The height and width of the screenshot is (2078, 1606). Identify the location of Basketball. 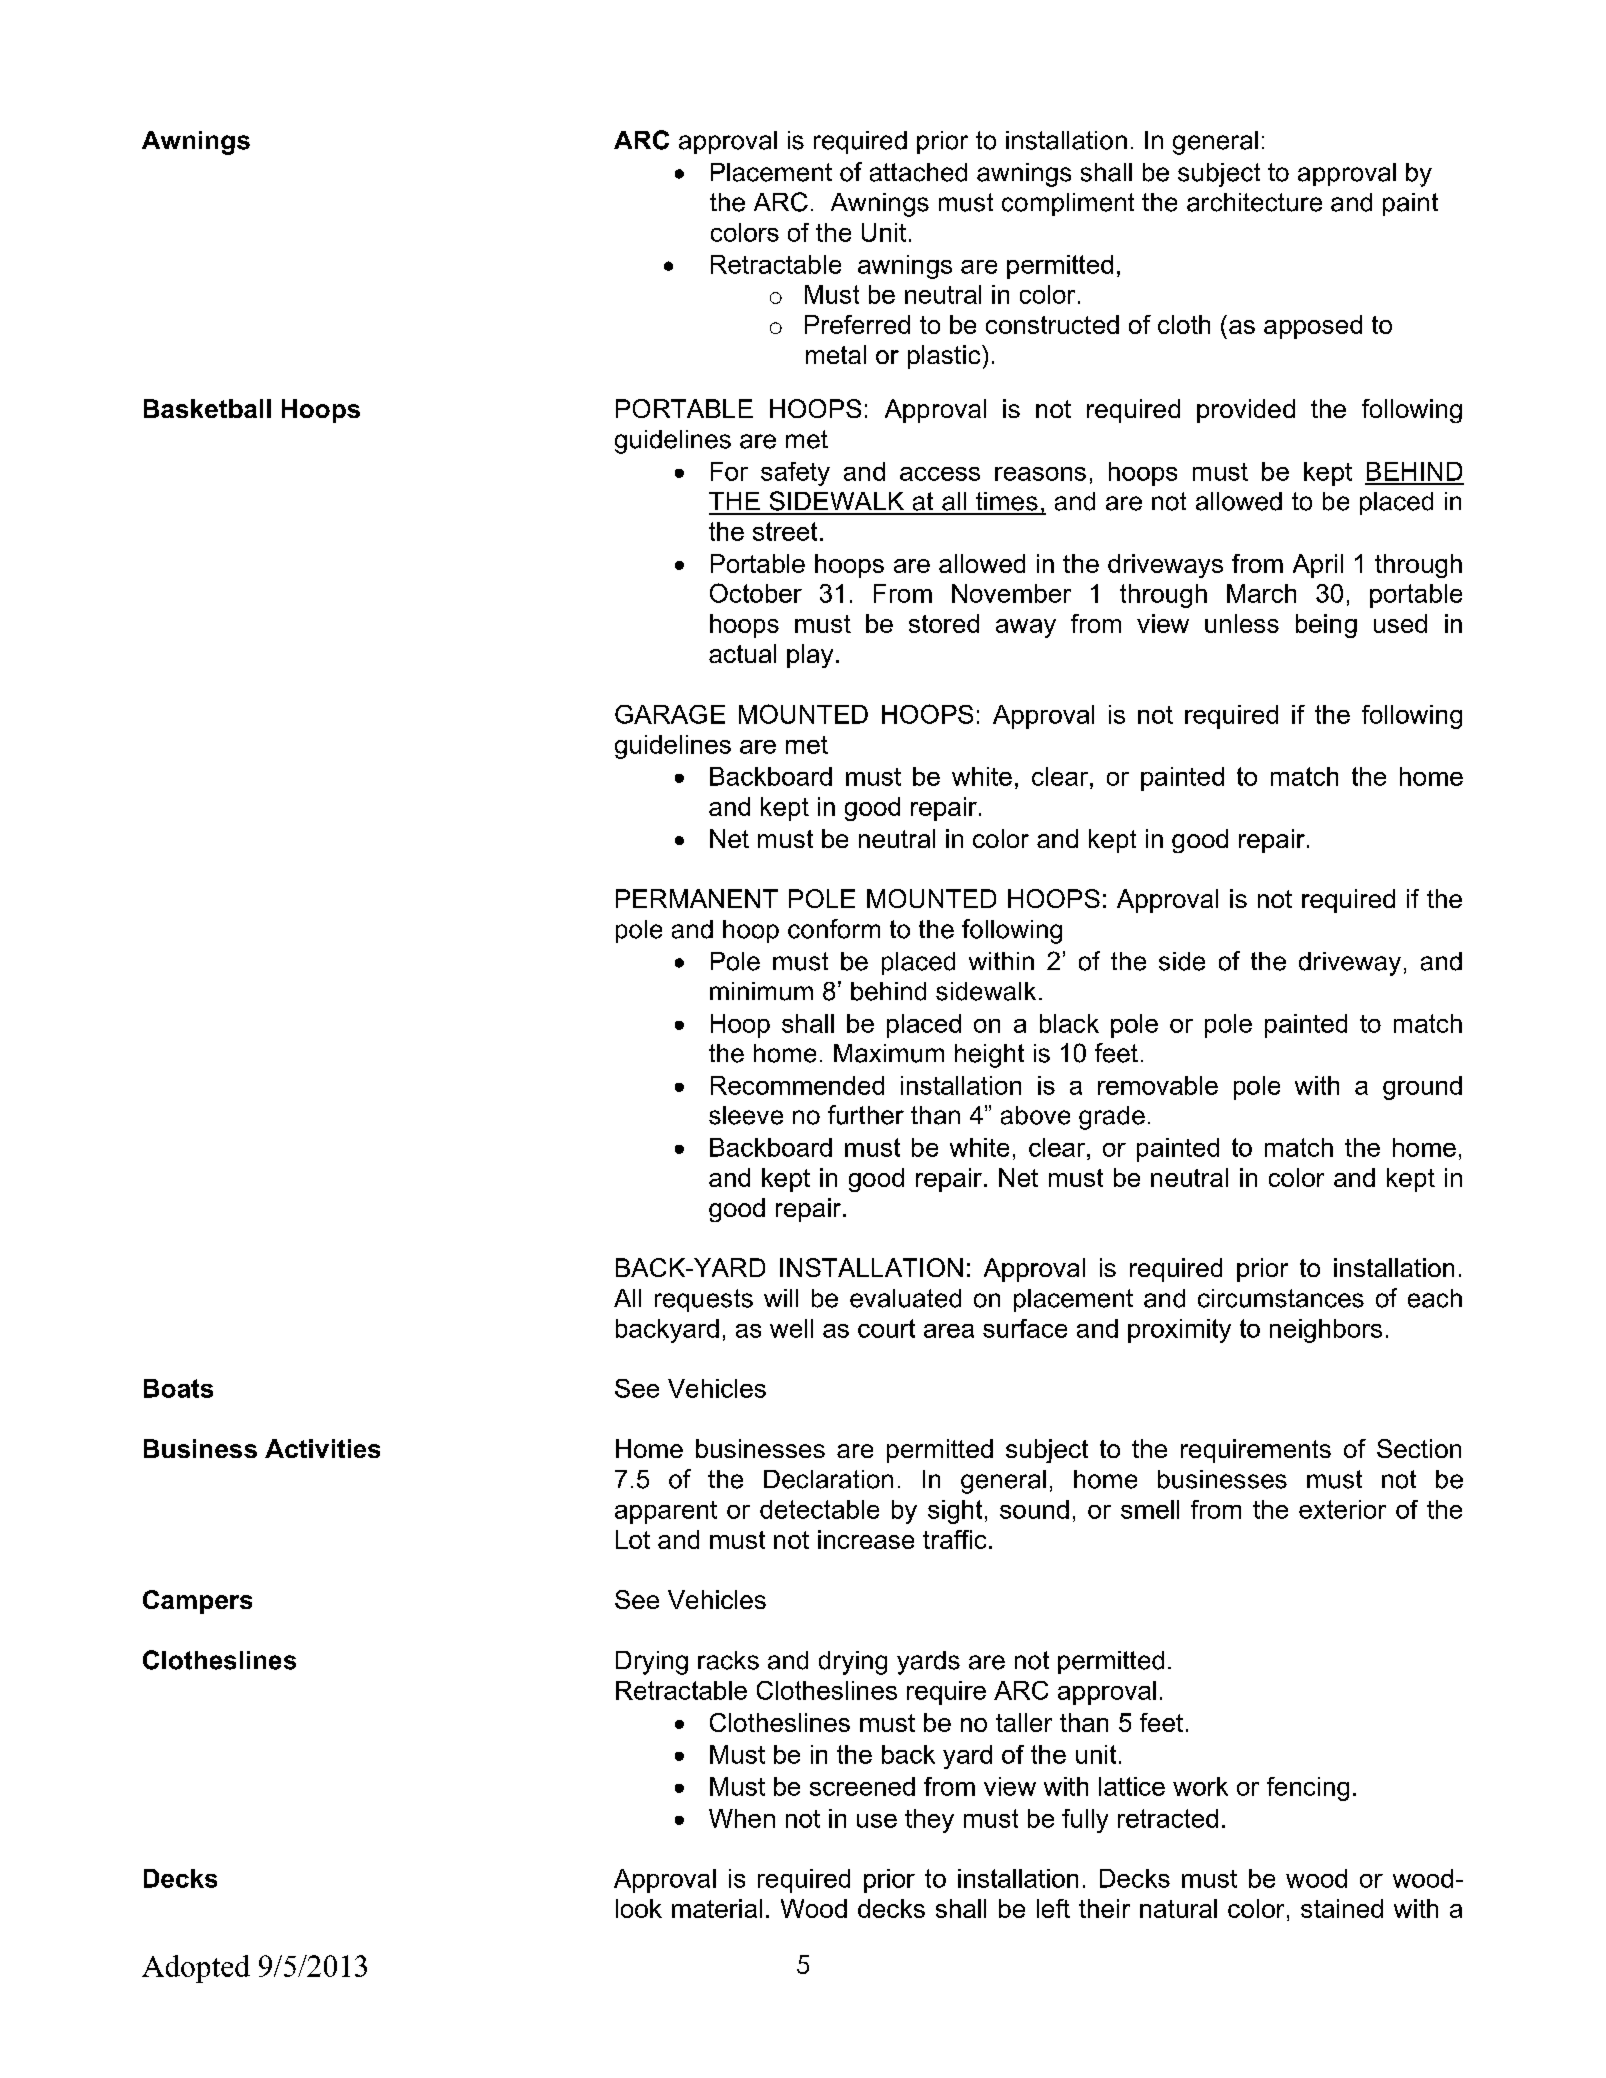
(207, 408).
